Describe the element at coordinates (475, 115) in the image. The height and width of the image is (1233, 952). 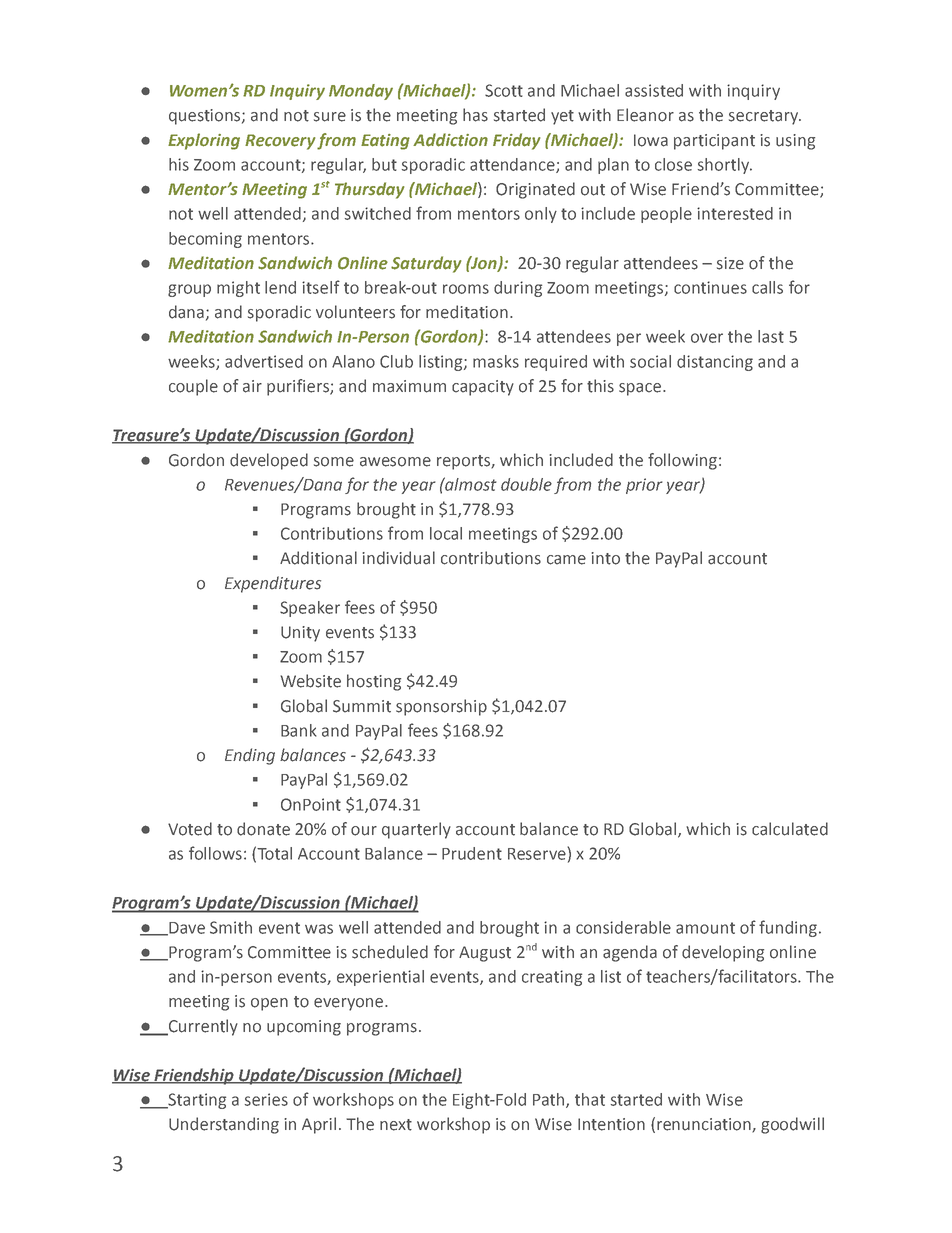
I see `has` at that location.
